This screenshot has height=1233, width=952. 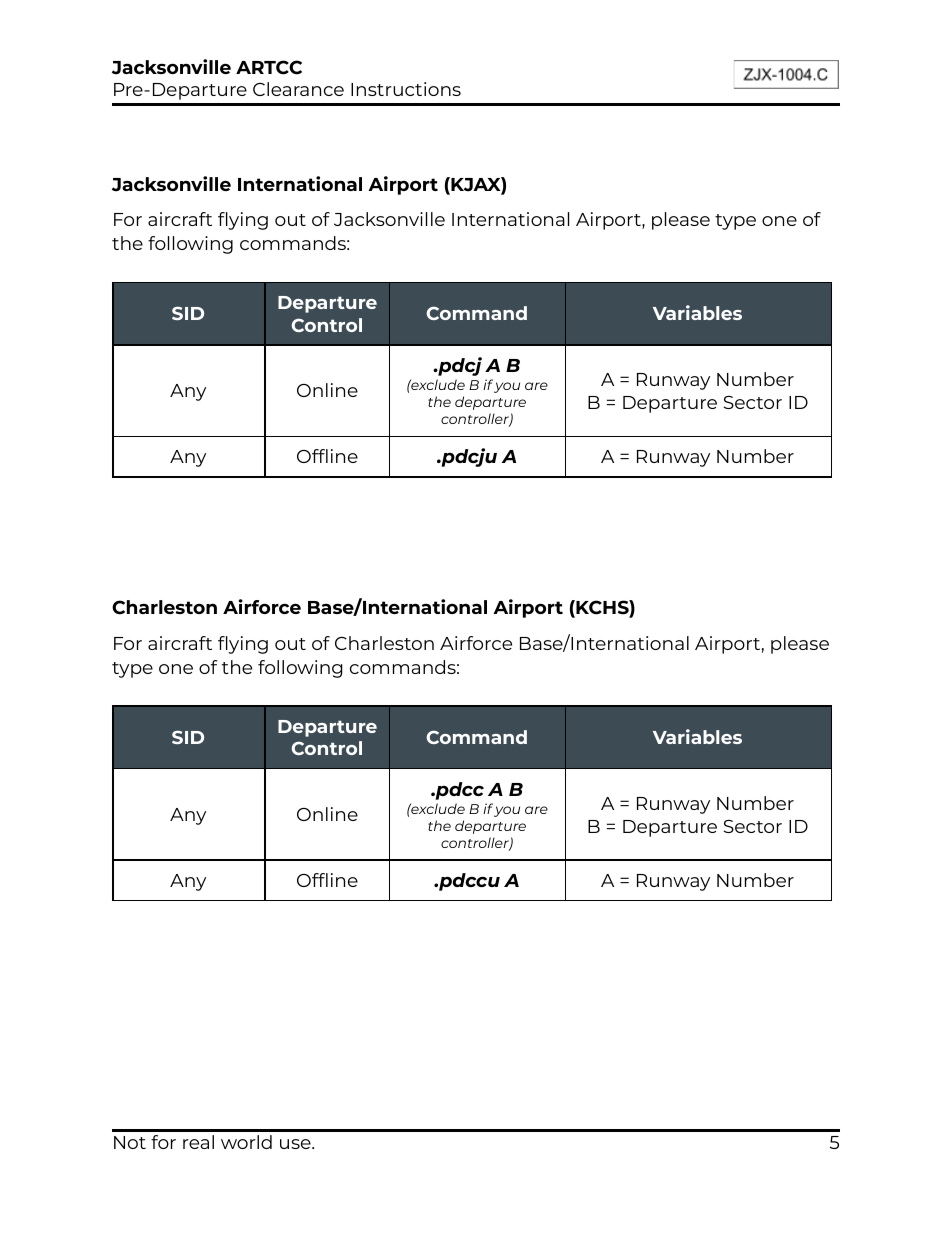 I want to click on Clearance, so click(x=298, y=89).
